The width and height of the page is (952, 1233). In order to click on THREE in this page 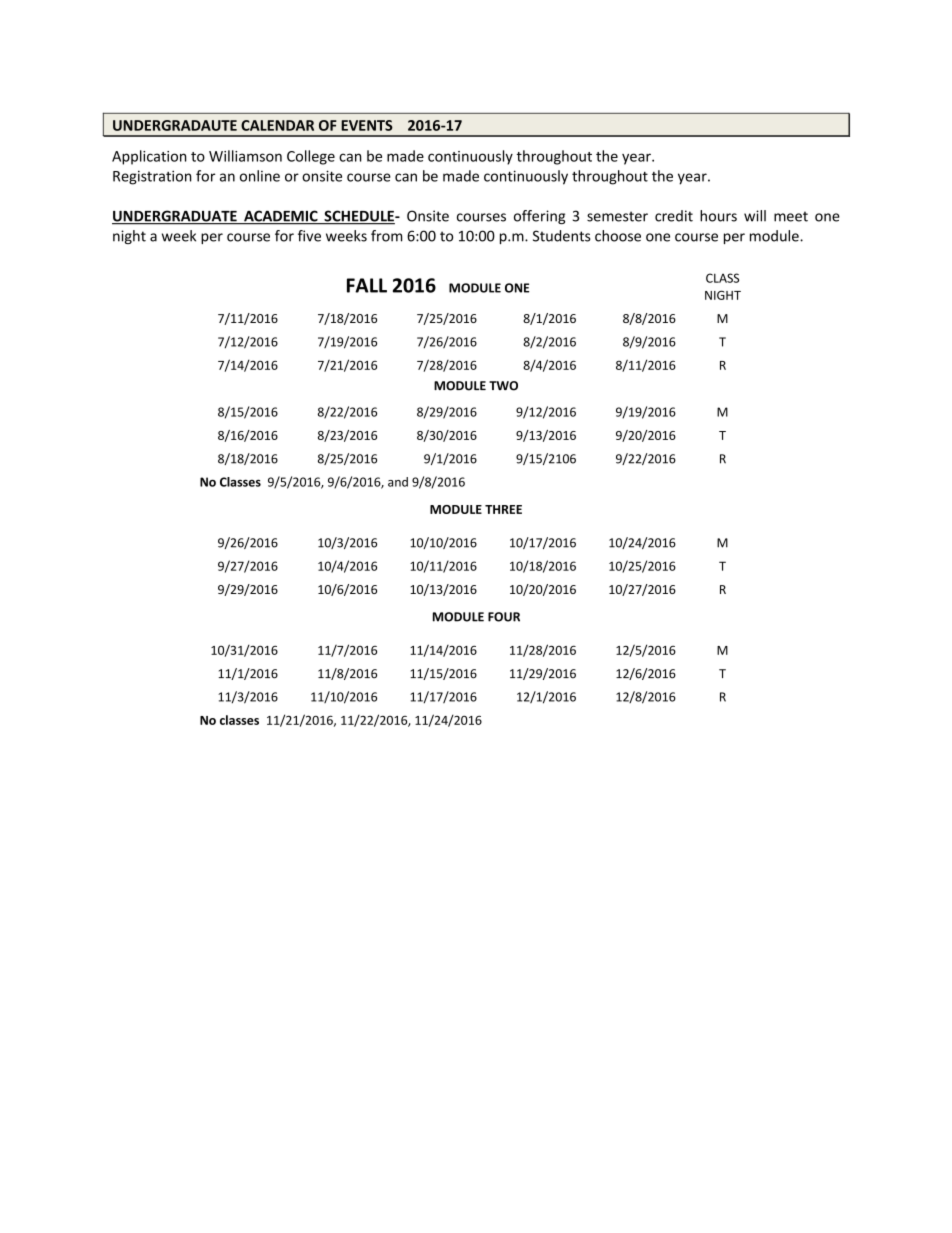, I will do `click(503, 509)`.
